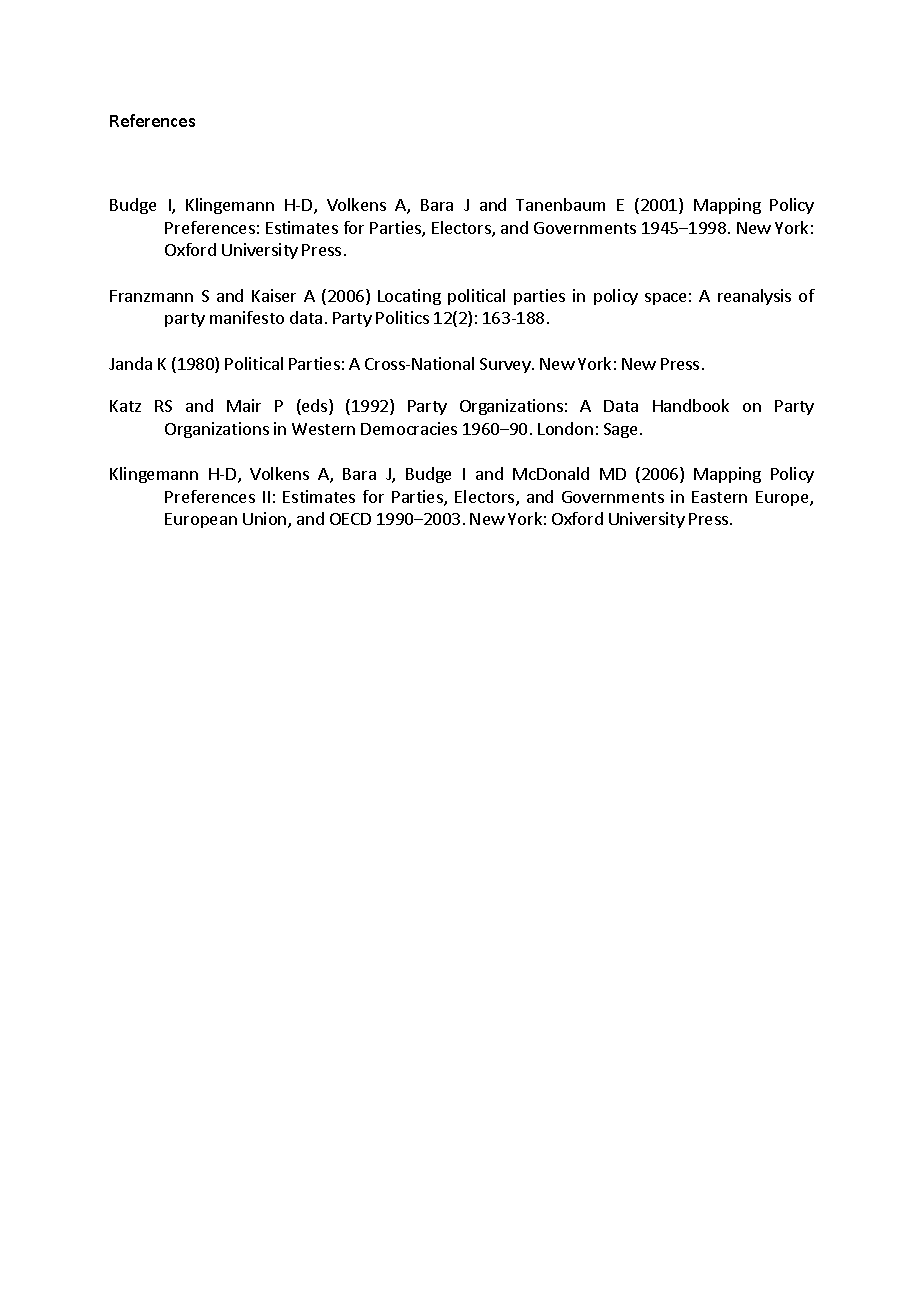 This page has width=924, height=1308. I want to click on space, so click(665, 299).
